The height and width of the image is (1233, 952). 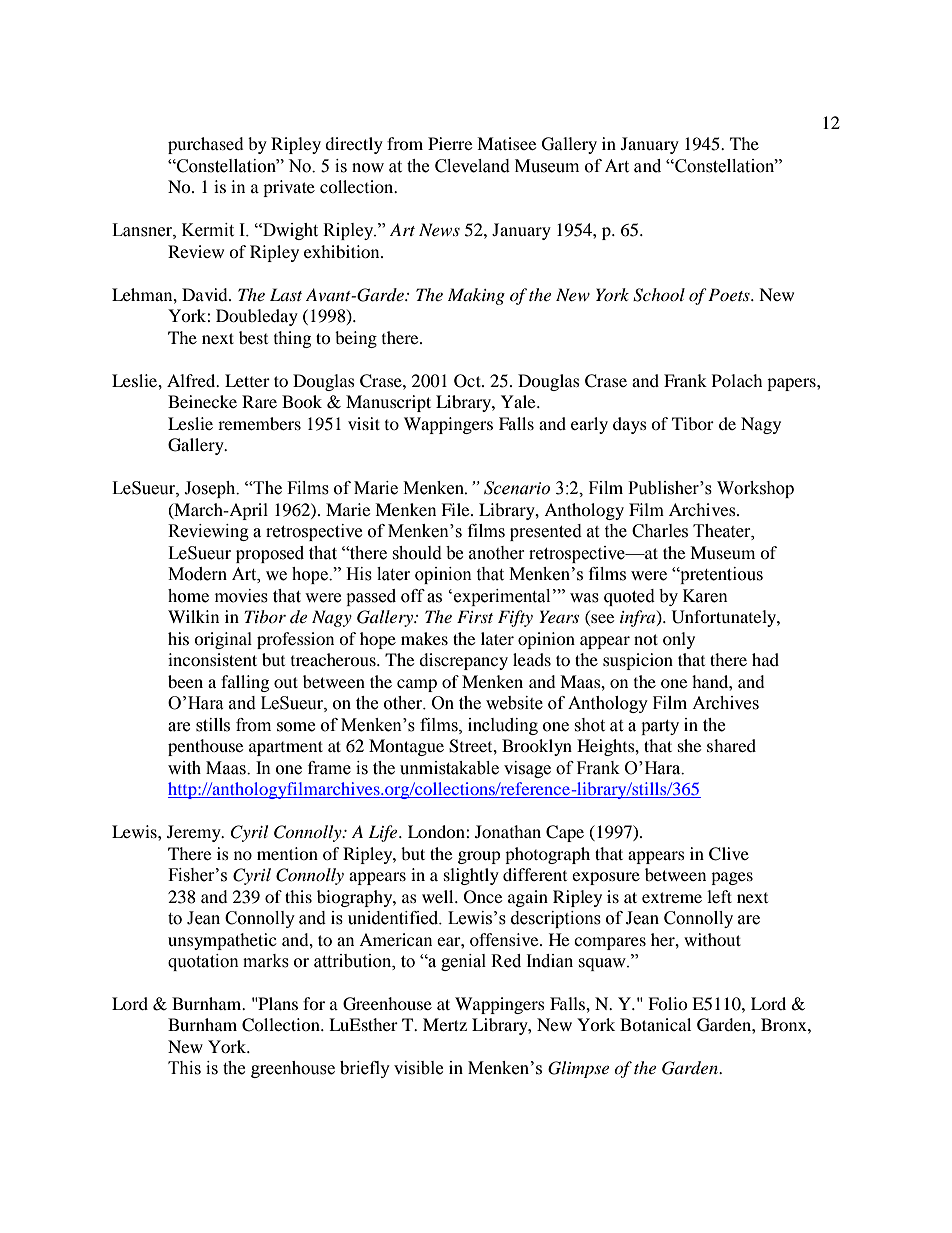 What do you see at coordinates (266, 961) in the image?
I see `marks` at bounding box center [266, 961].
